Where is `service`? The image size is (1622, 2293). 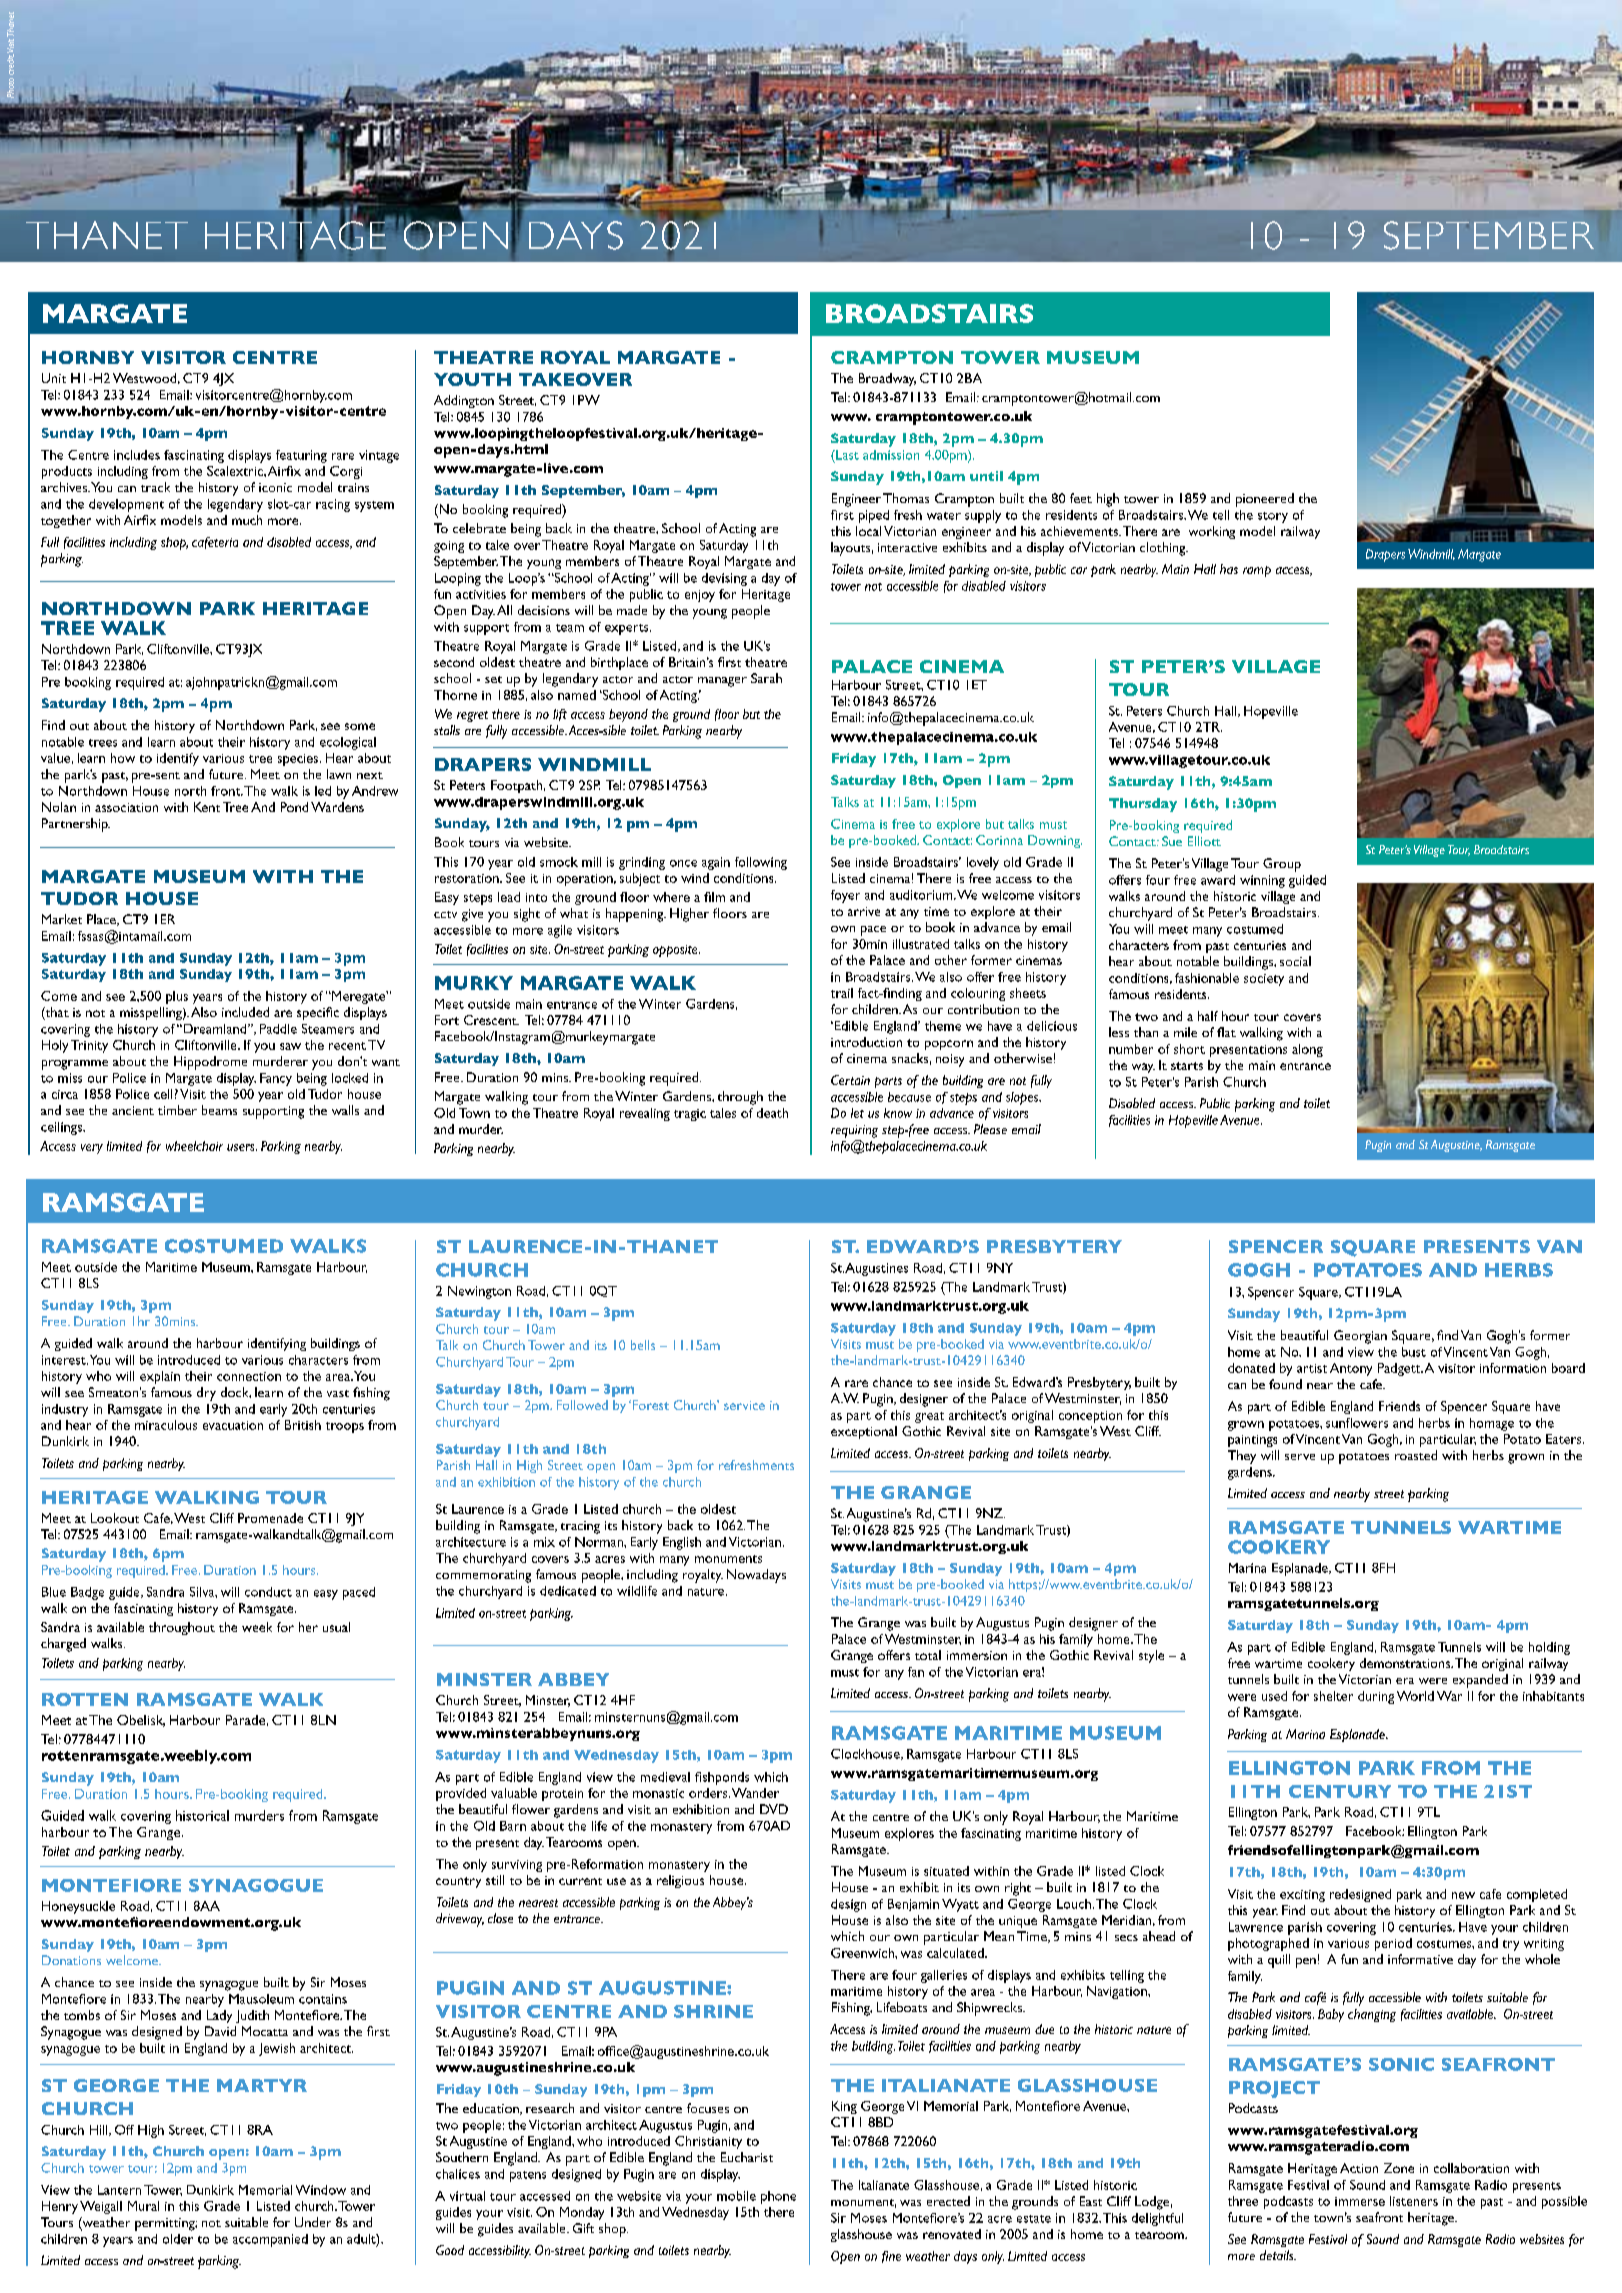
service is located at coordinates (744, 1405).
